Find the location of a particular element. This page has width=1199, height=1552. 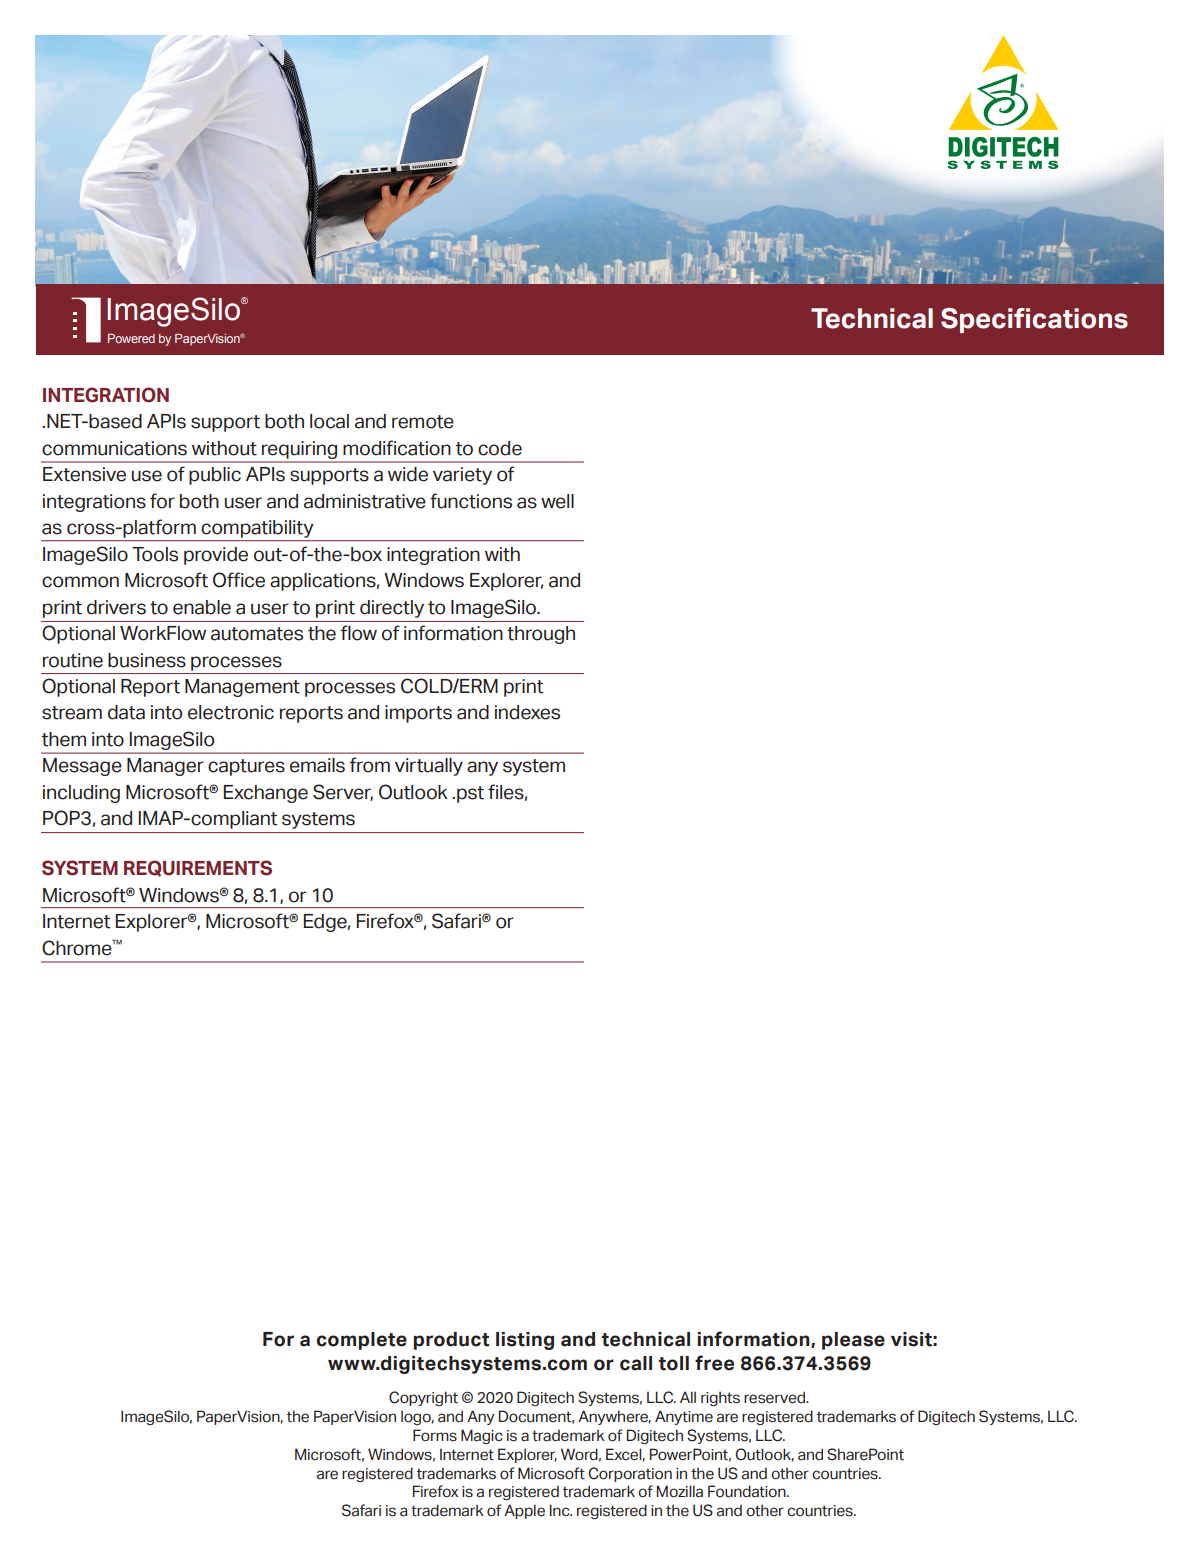

Apple is located at coordinates (524, 1511).
